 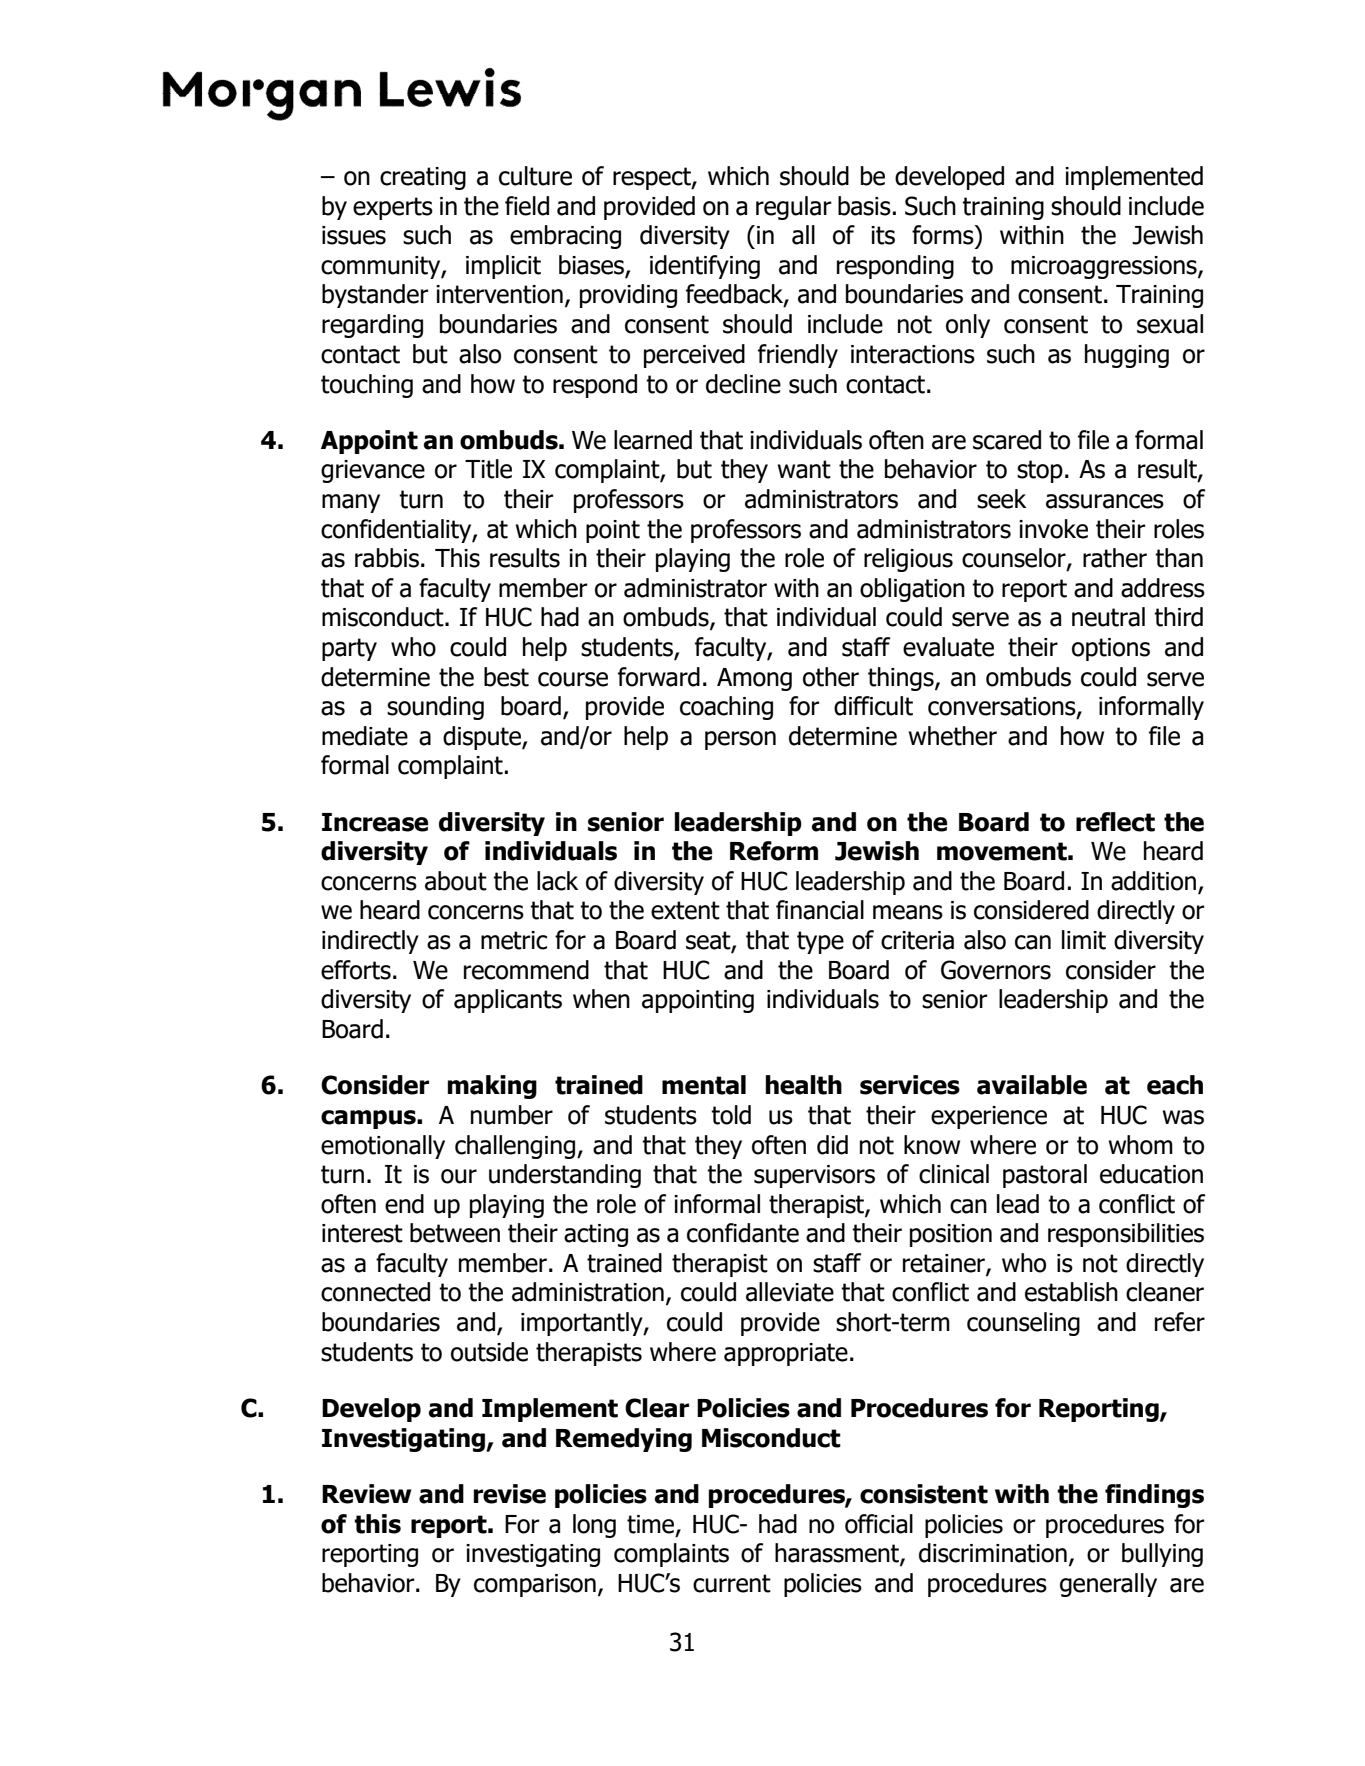 What do you see at coordinates (944, 235) in the page?
I see `forms` at bounding box center [944, 235].
